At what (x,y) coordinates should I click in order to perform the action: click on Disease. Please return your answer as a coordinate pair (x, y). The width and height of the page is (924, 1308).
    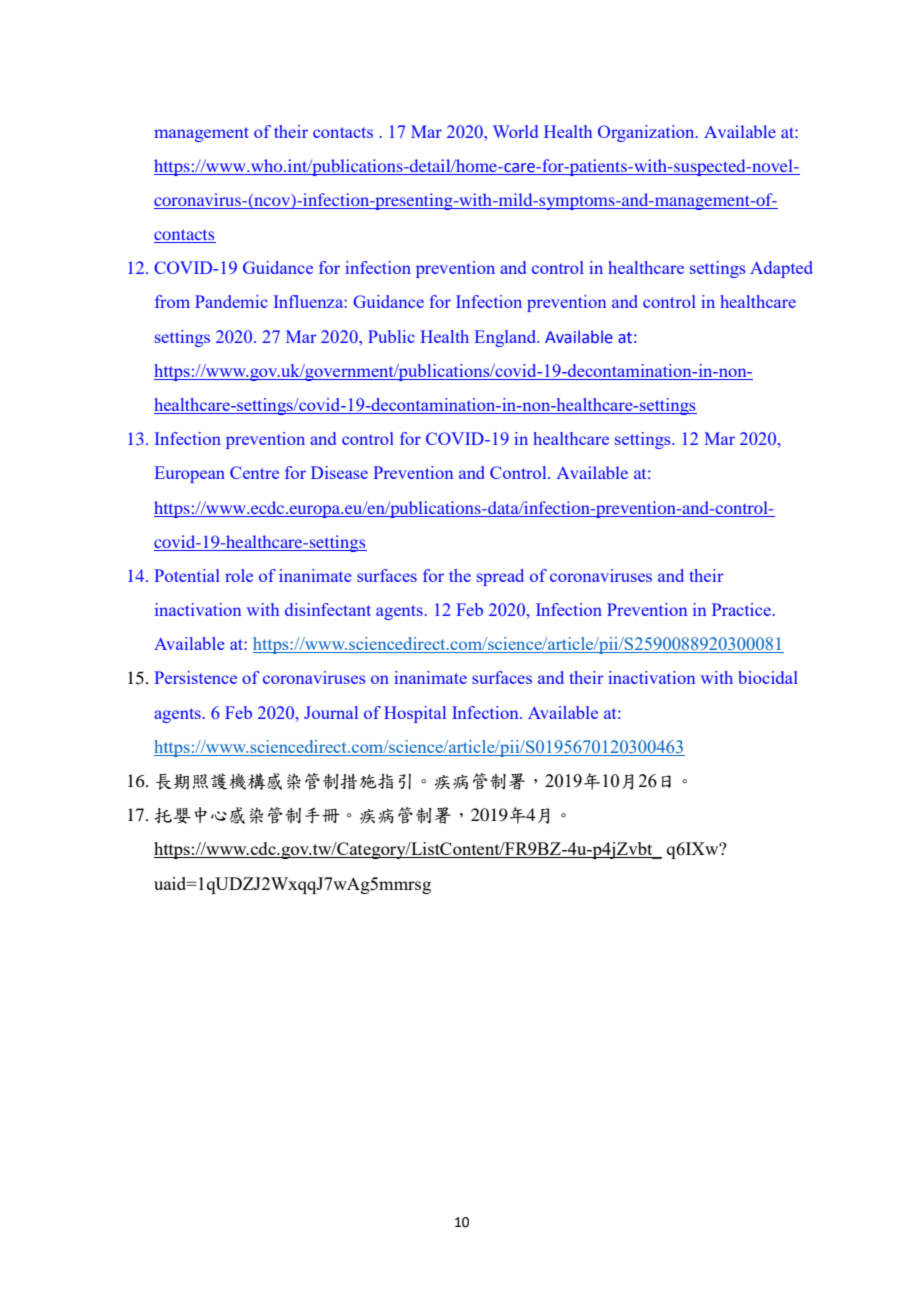
    Looking at the image, I should click on (339, 472).
